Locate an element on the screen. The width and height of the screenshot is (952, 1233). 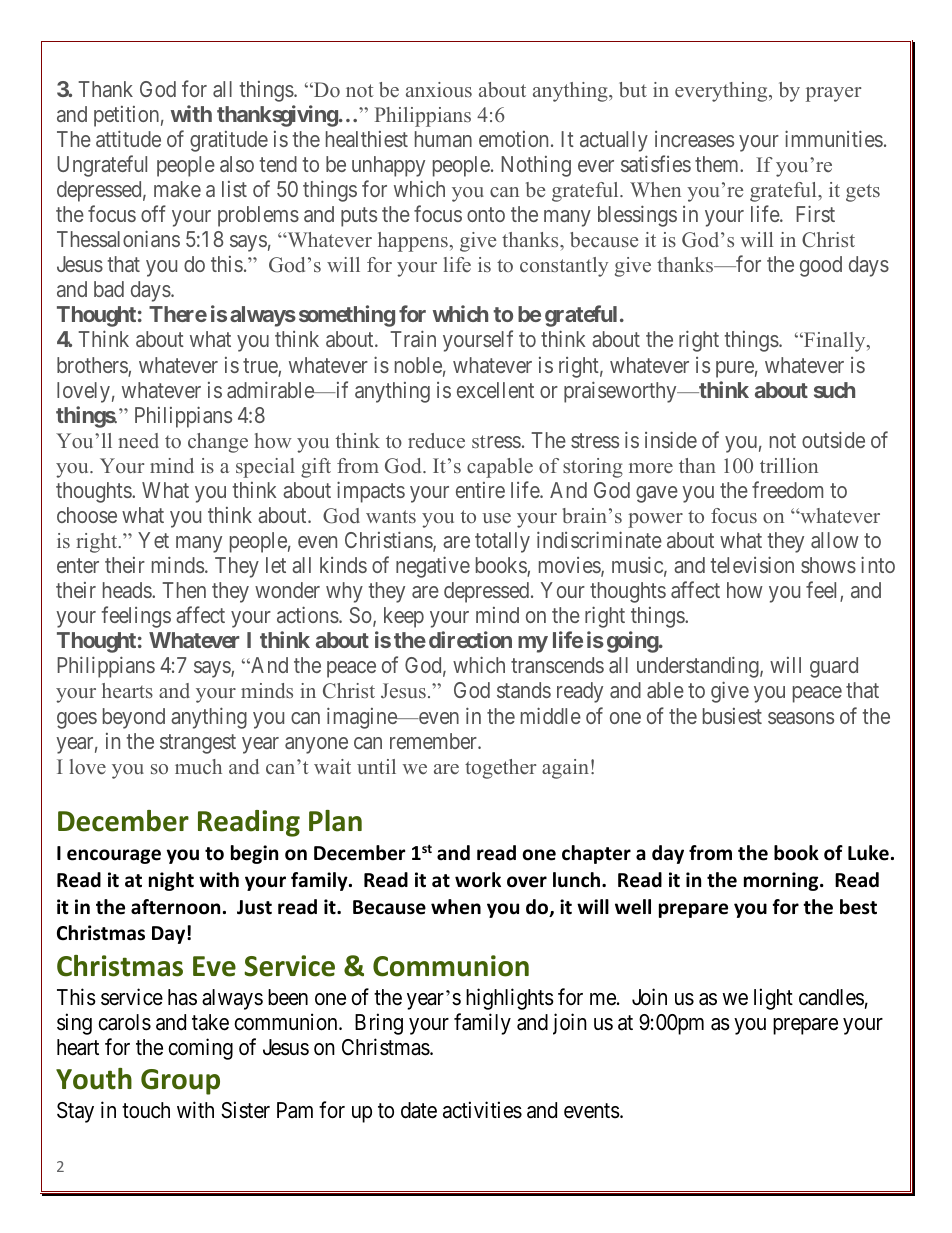
immunities is located at coordinates (834, 138).
